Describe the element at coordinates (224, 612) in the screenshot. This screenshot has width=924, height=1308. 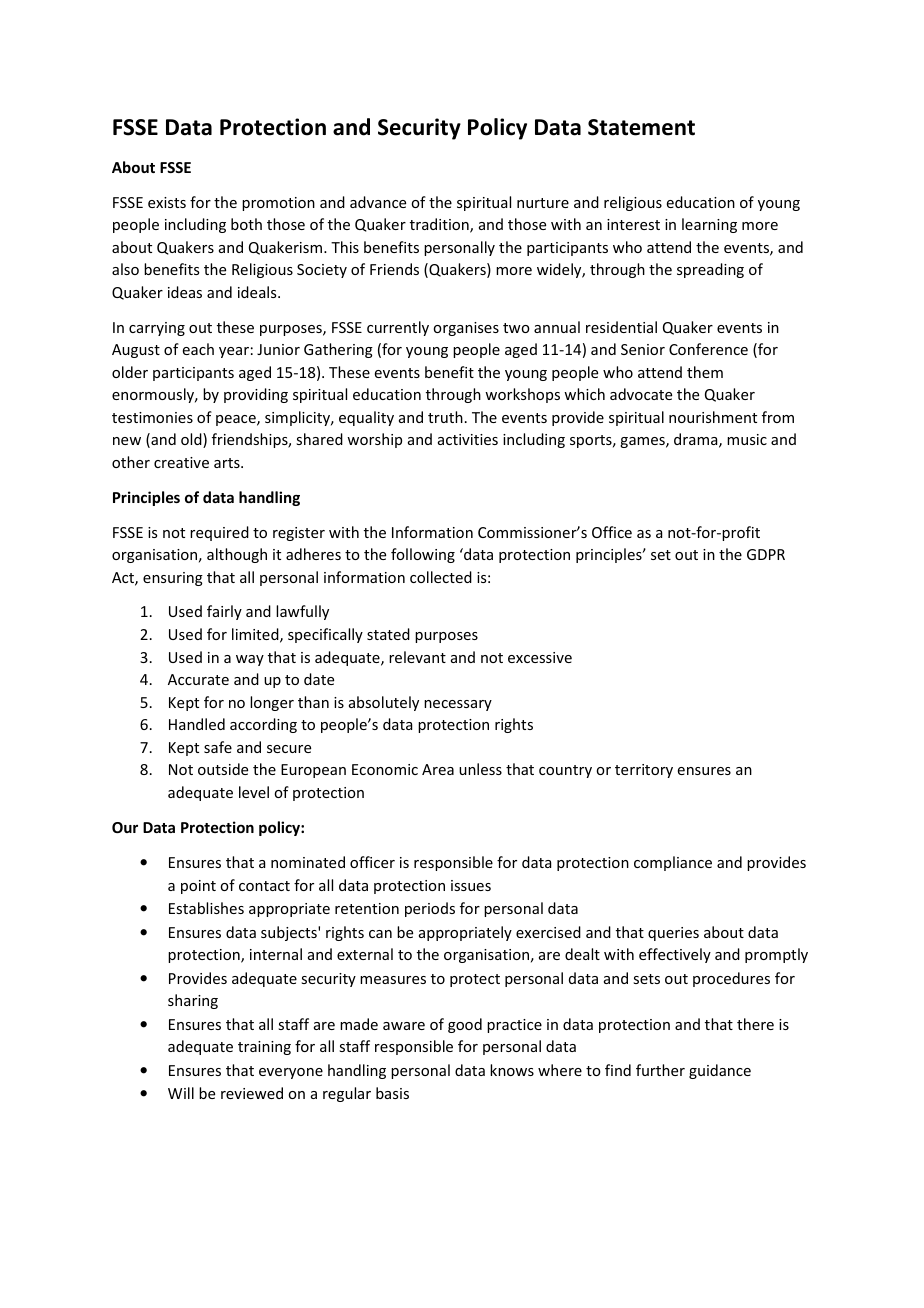
I see `fairly` at that location.
